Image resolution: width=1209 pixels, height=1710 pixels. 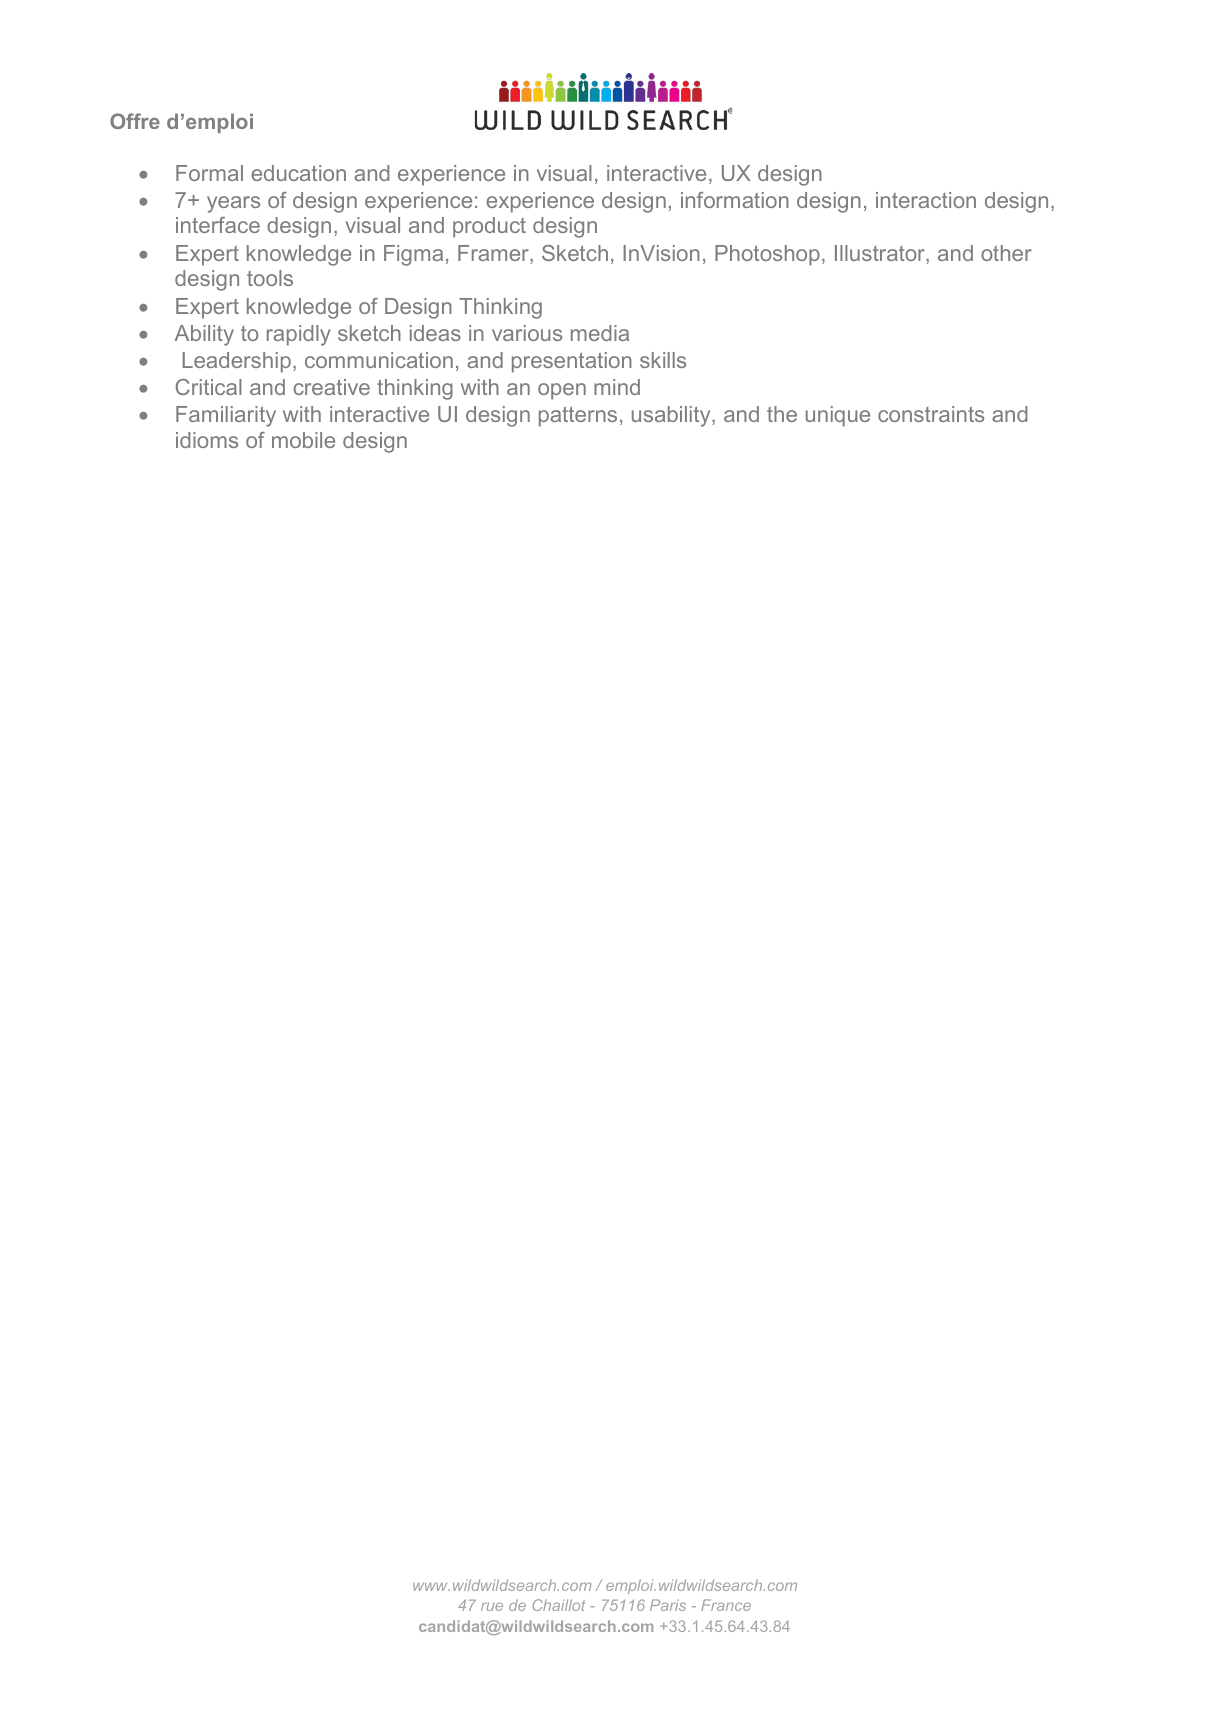 I want to click on product, so click(x=489, y=227).
